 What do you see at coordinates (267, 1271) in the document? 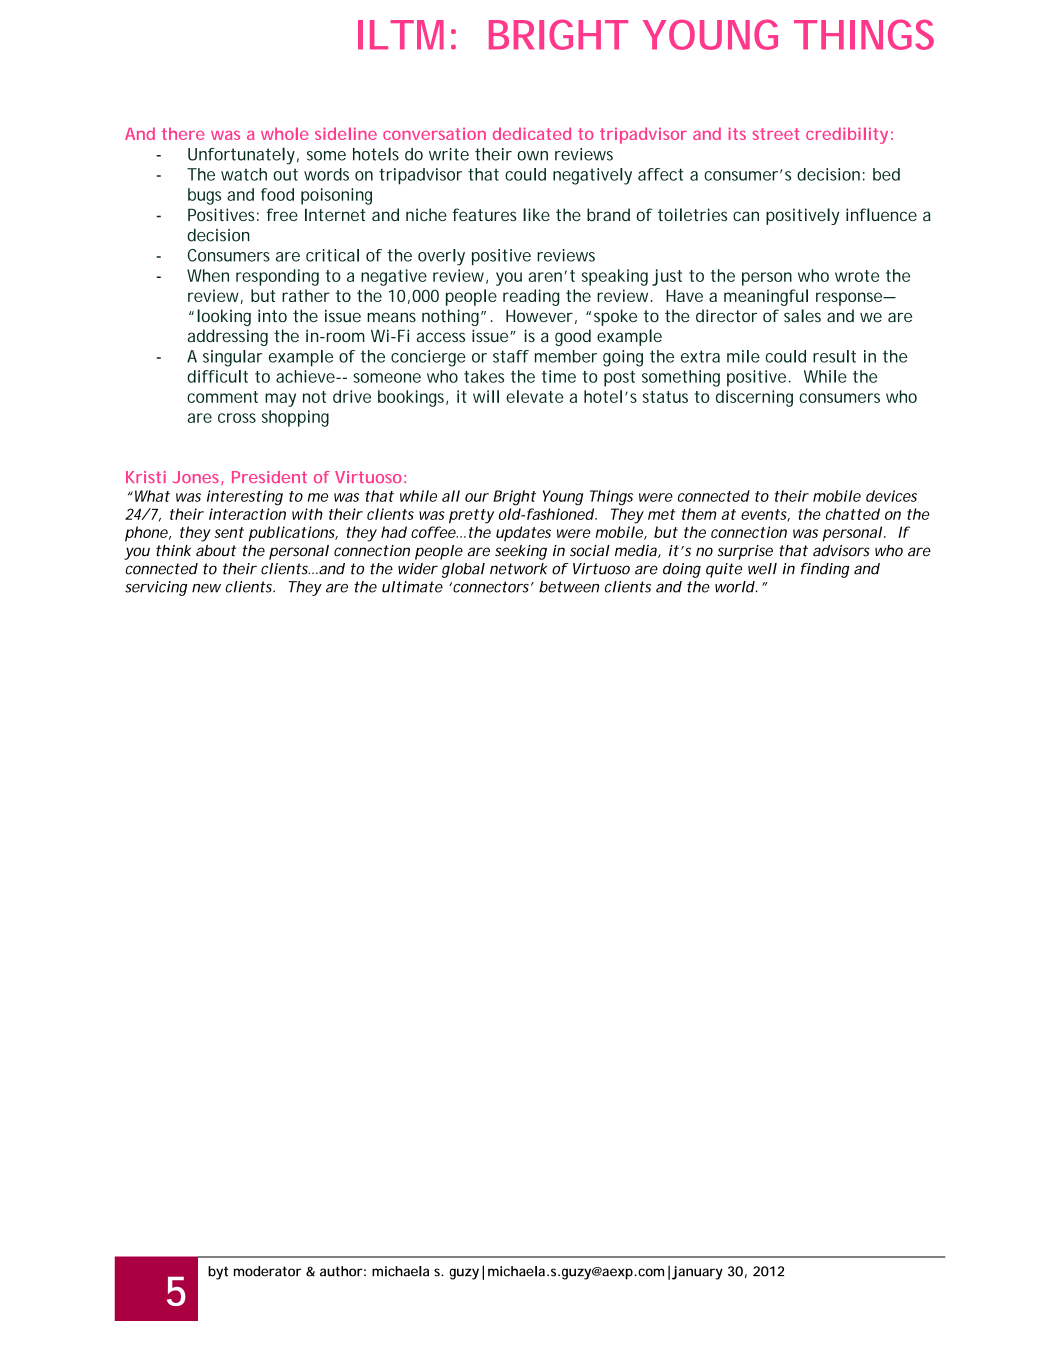
I see `moderator` at bounding box center [267, 1271].
